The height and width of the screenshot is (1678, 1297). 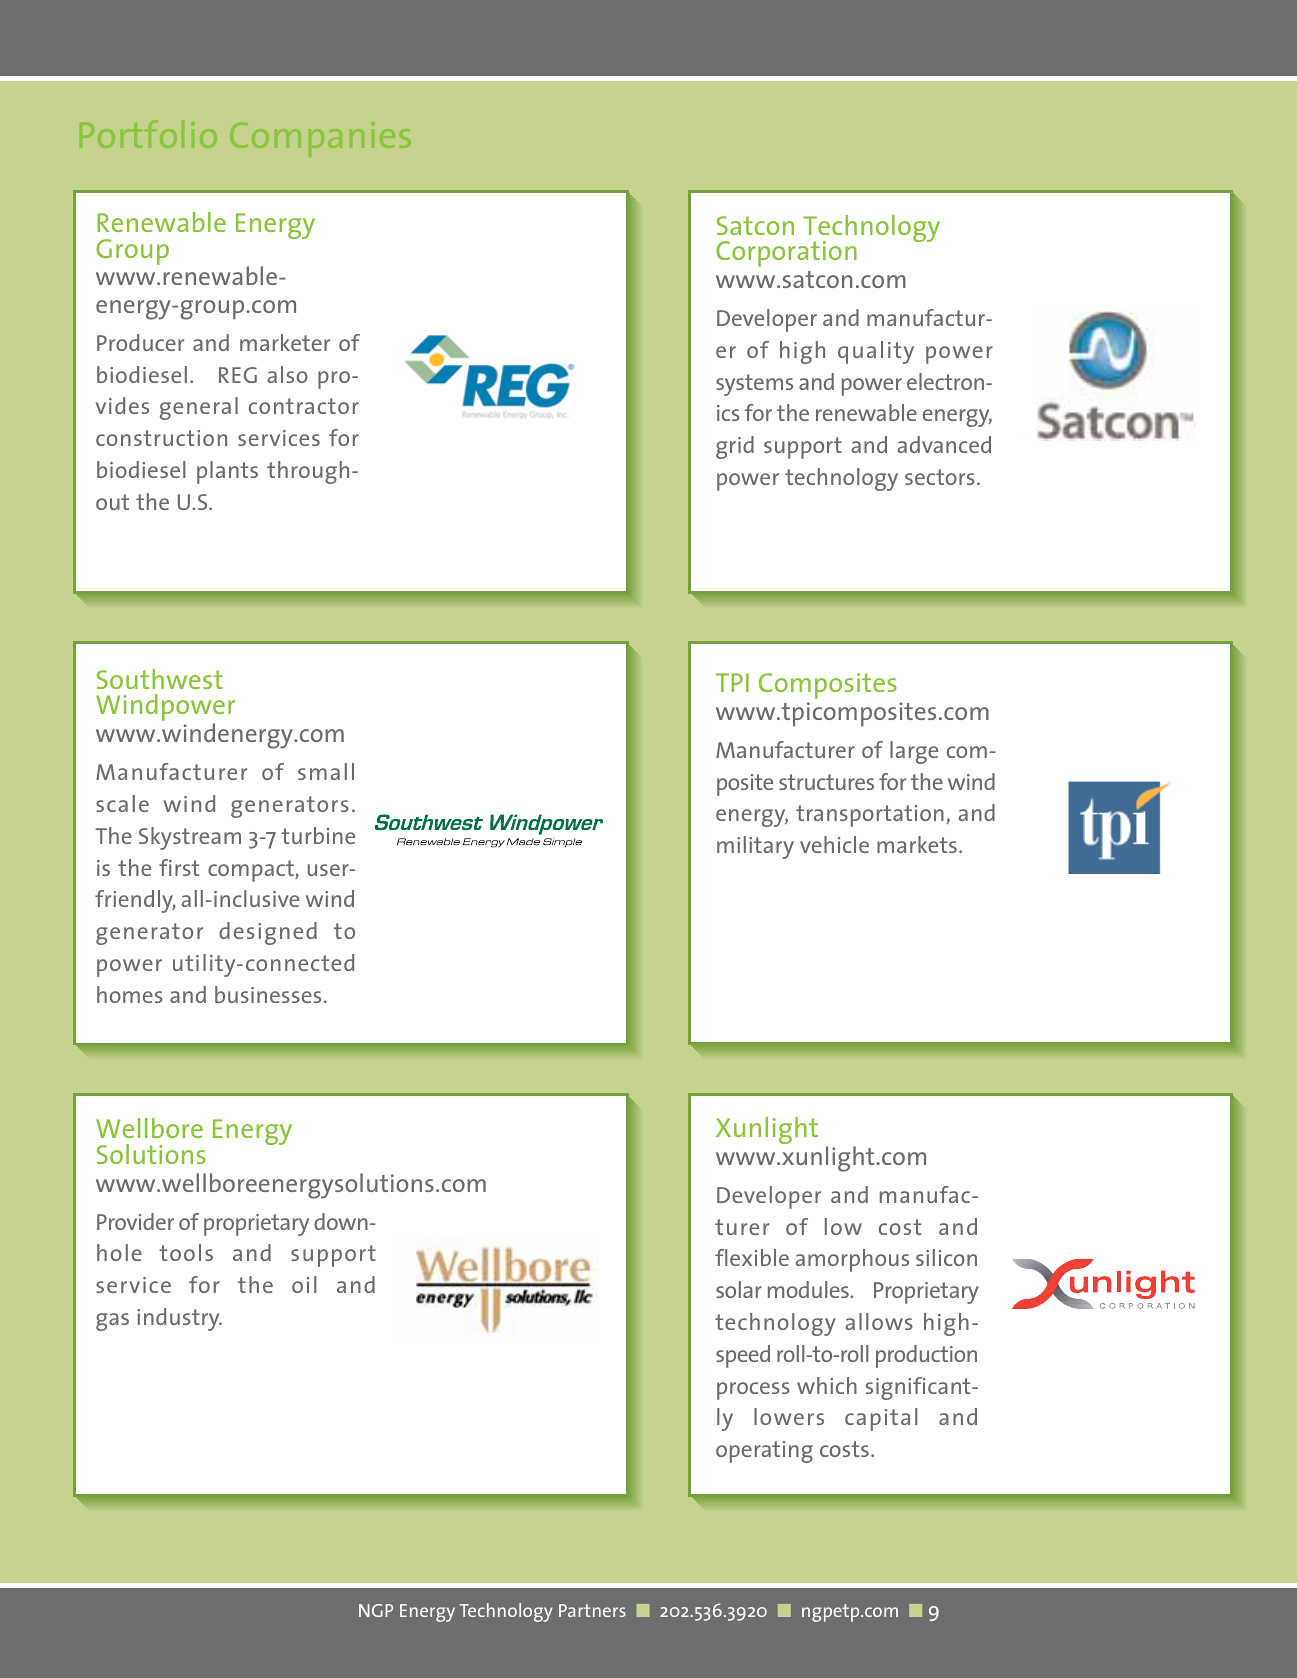 What do you see at coordinates (179, 867) in the screenshot?
I see `first` at bounding box center [179, 867].
